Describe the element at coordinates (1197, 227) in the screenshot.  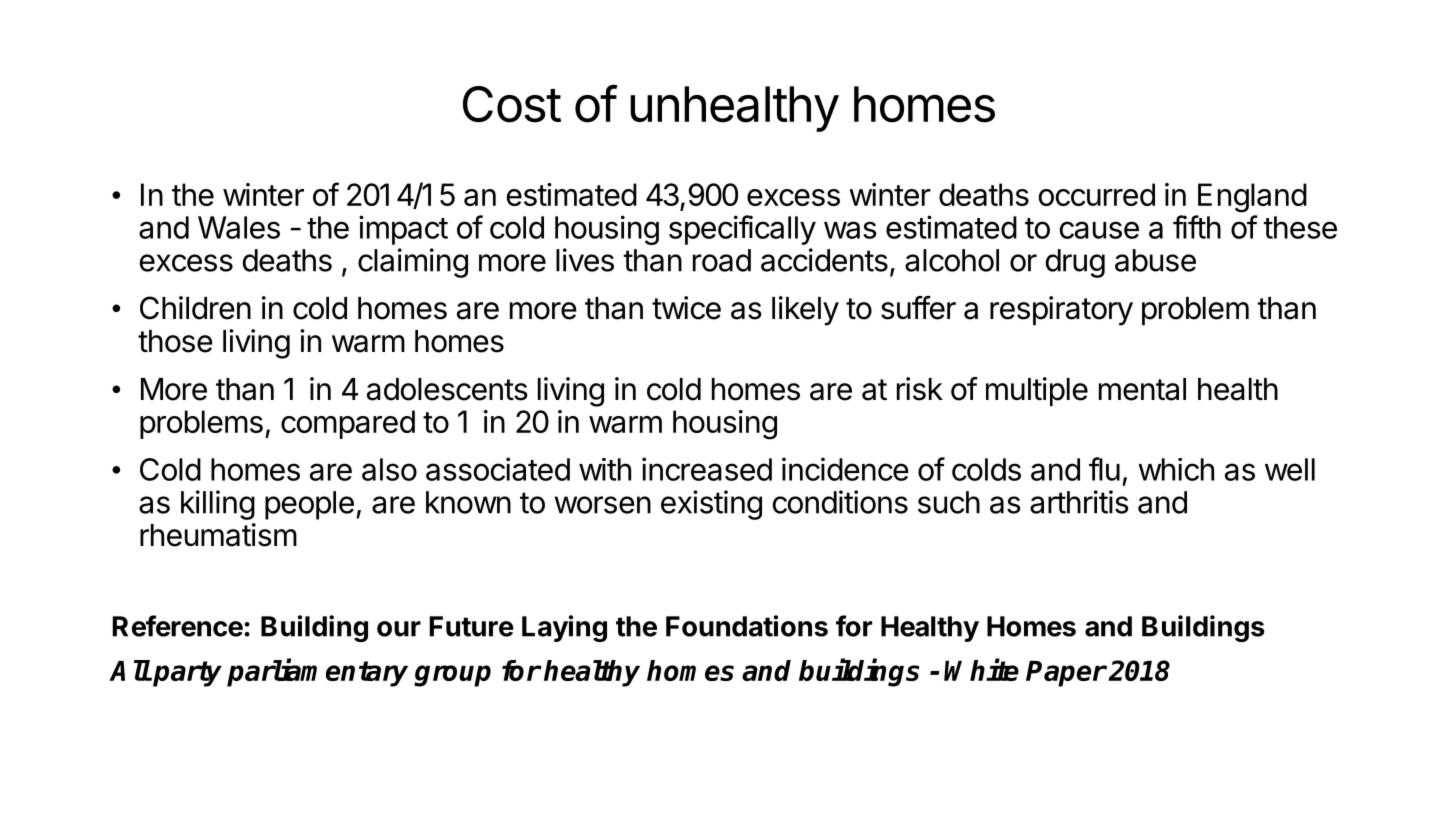
I see `fifth` at that location.
